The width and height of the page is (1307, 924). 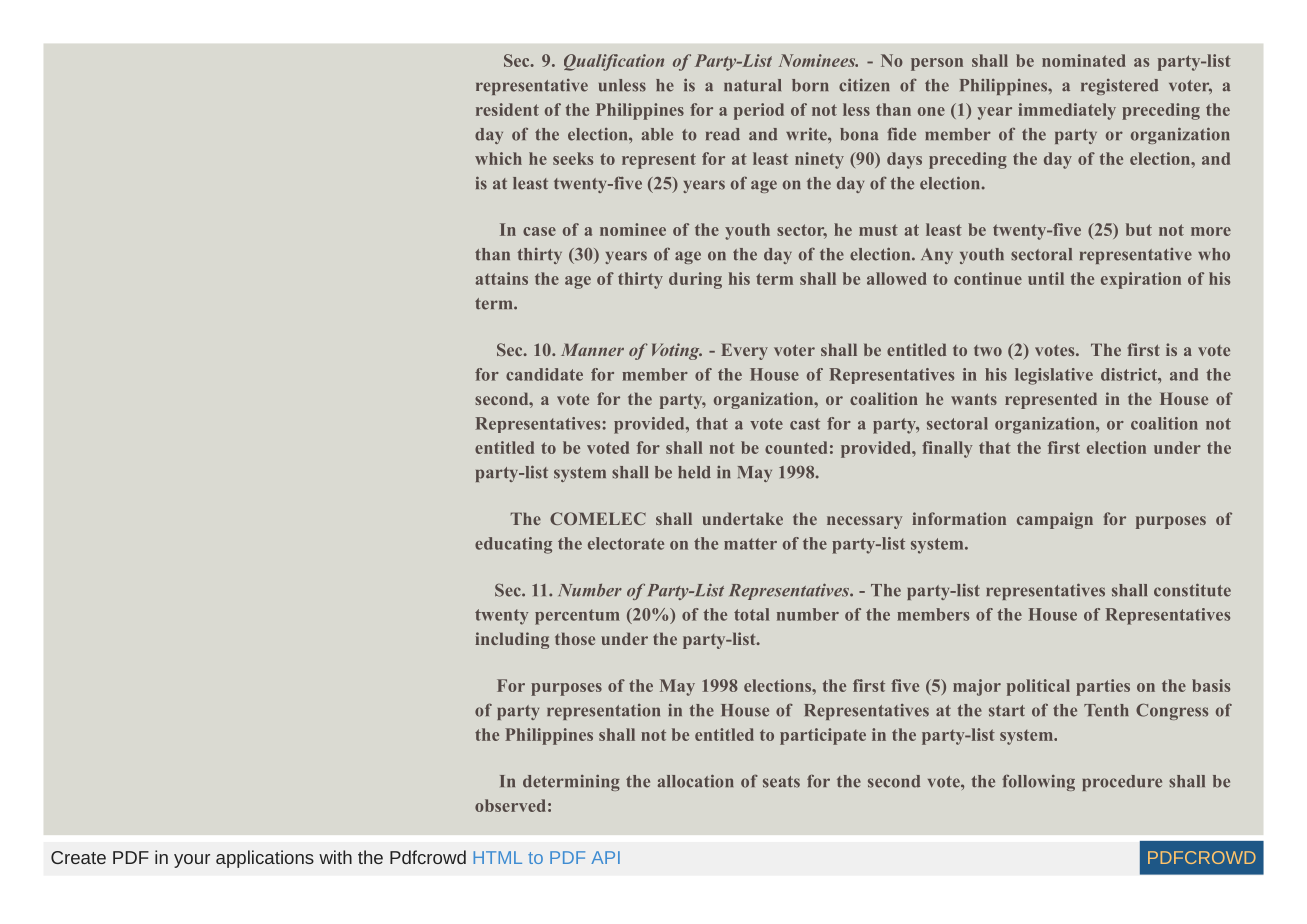 What do you see at coordinates (614, 62) in the page?
I see `Qualification` at bounding box center [614, 62].
